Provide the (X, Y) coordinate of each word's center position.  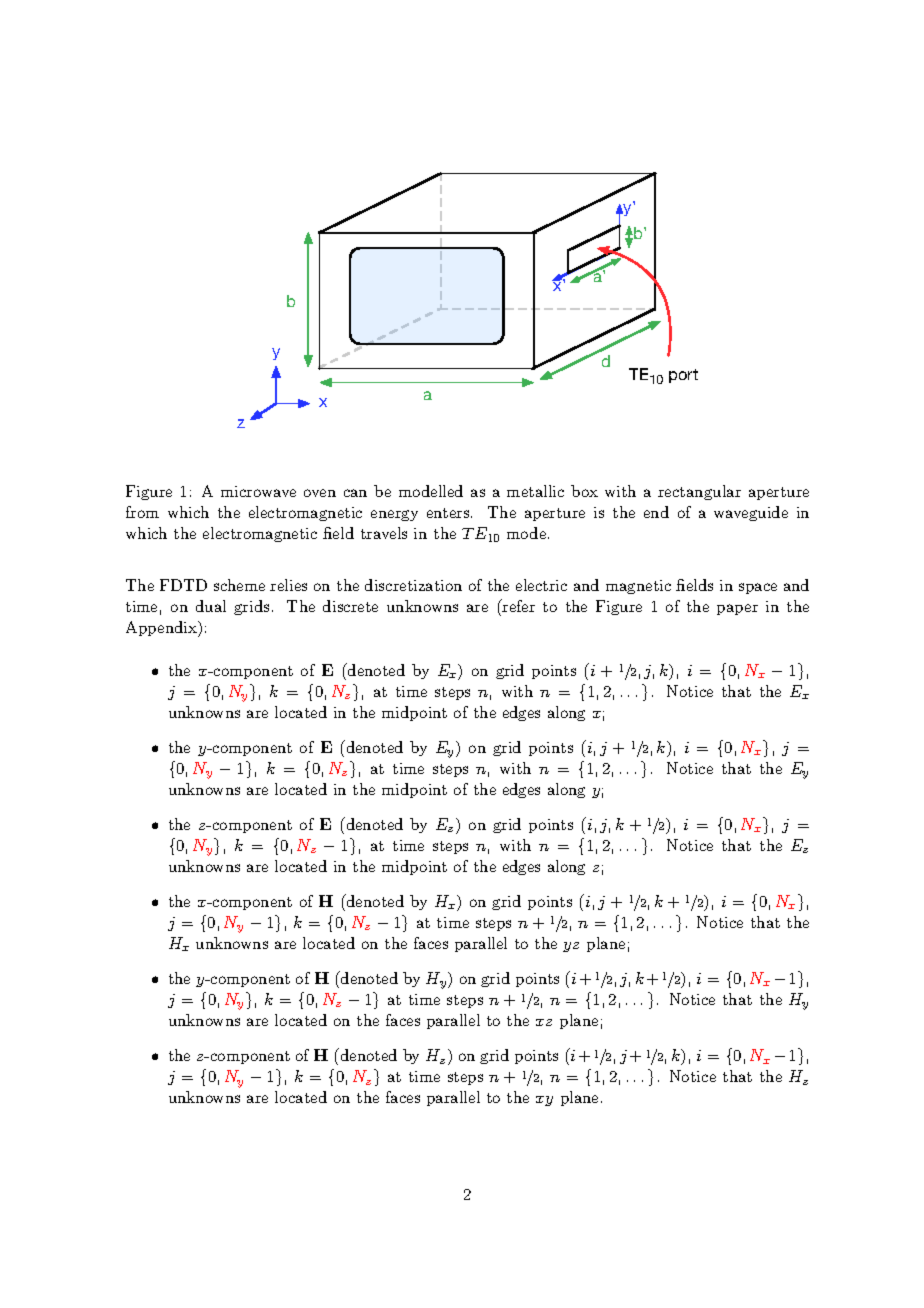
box (584, 491)
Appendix (163, 629)
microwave (258, 491)
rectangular (699, 492)
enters (449, 513)
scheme (239, 585)
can (355, 493)
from (142, 512)
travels (384, 533)
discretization (413, 585)
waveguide (751, 513)
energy (394, 515)
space (758, 588)
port (683, 376)
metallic (535, 491)
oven (320, 493)
